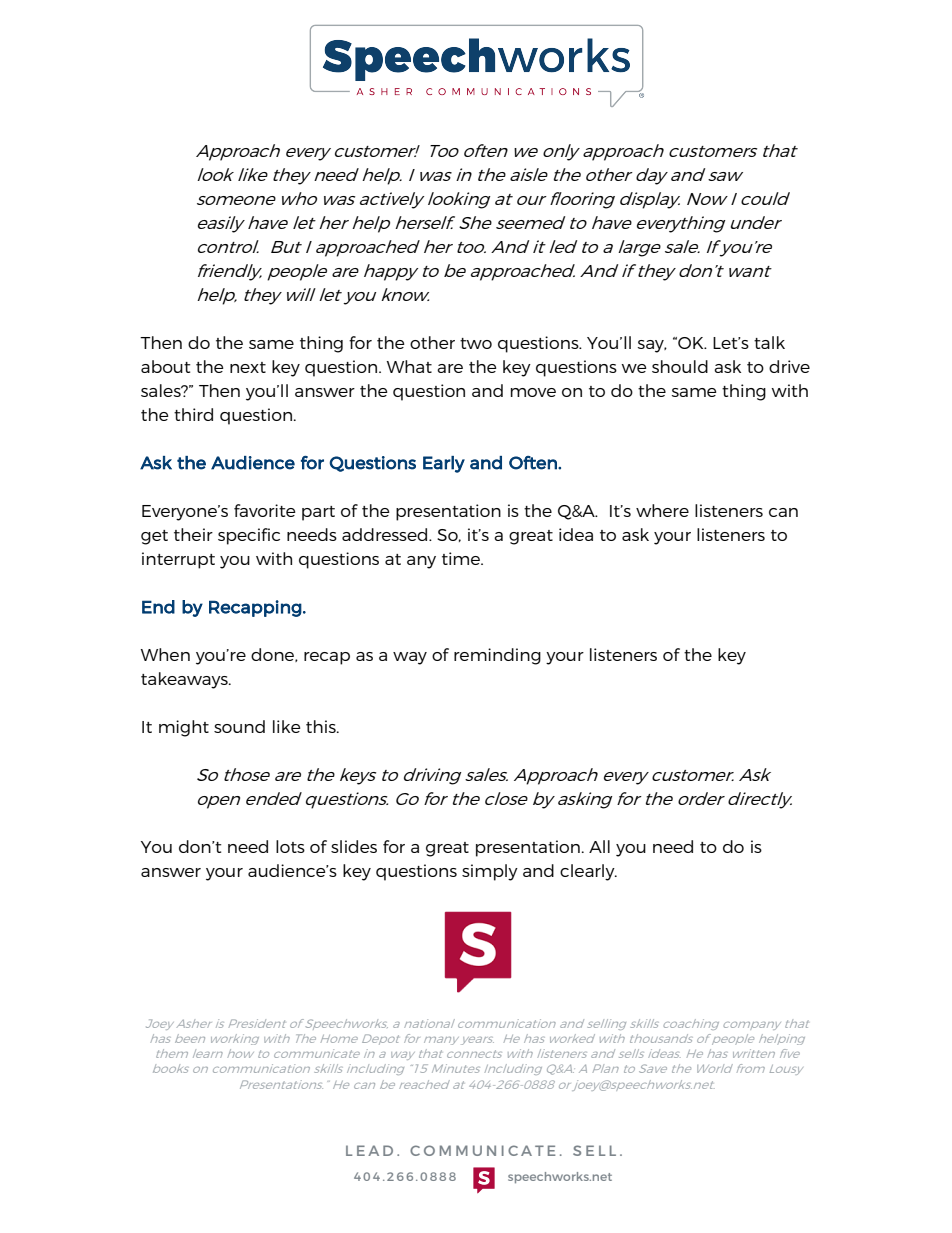 This image has height=1233, width=952. What do you see at coordinates (248, 367) in the image?
I see `next` at bounding box center [248, 367].
